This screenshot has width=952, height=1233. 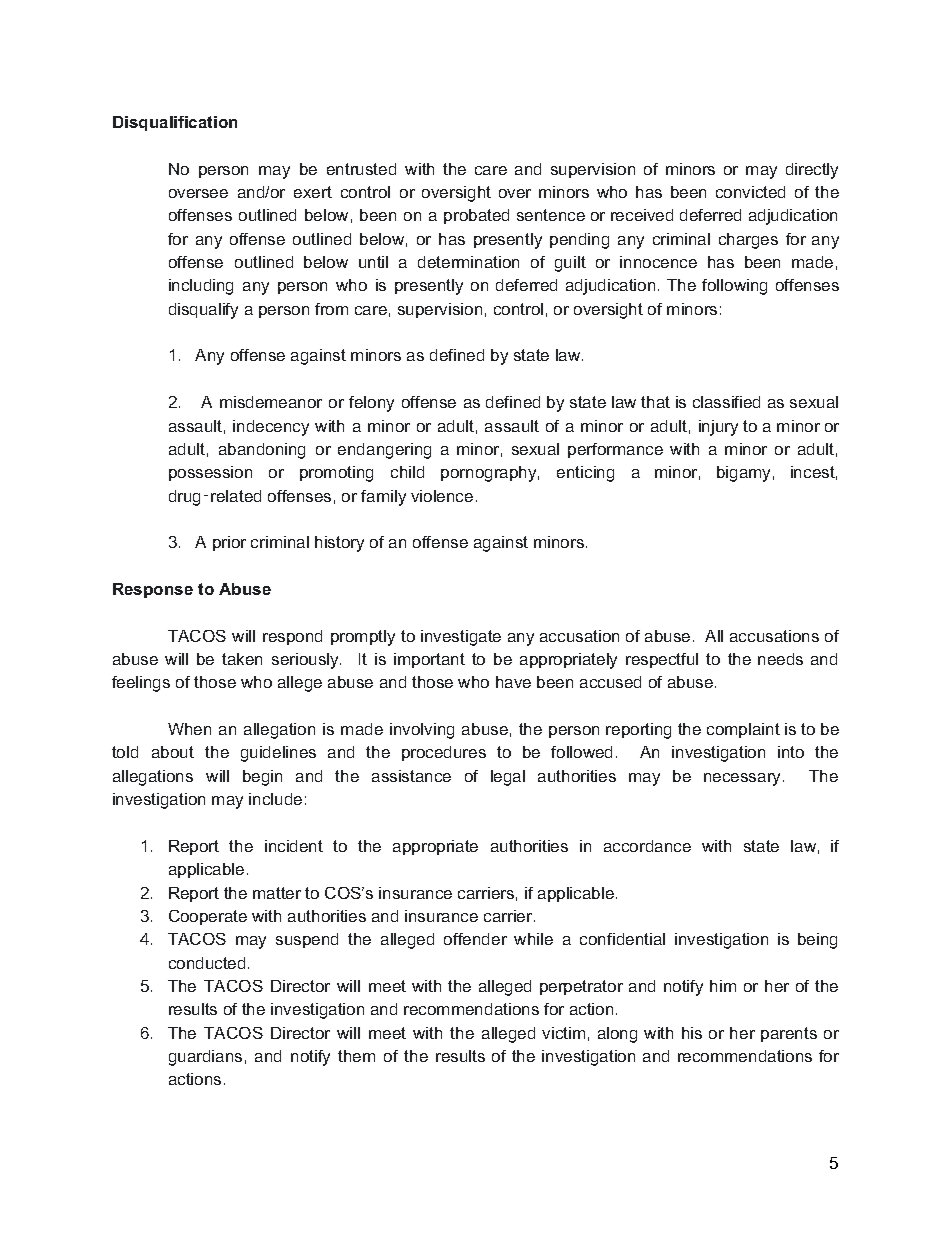 I want to click on needs, so click(x=780, y=659).
